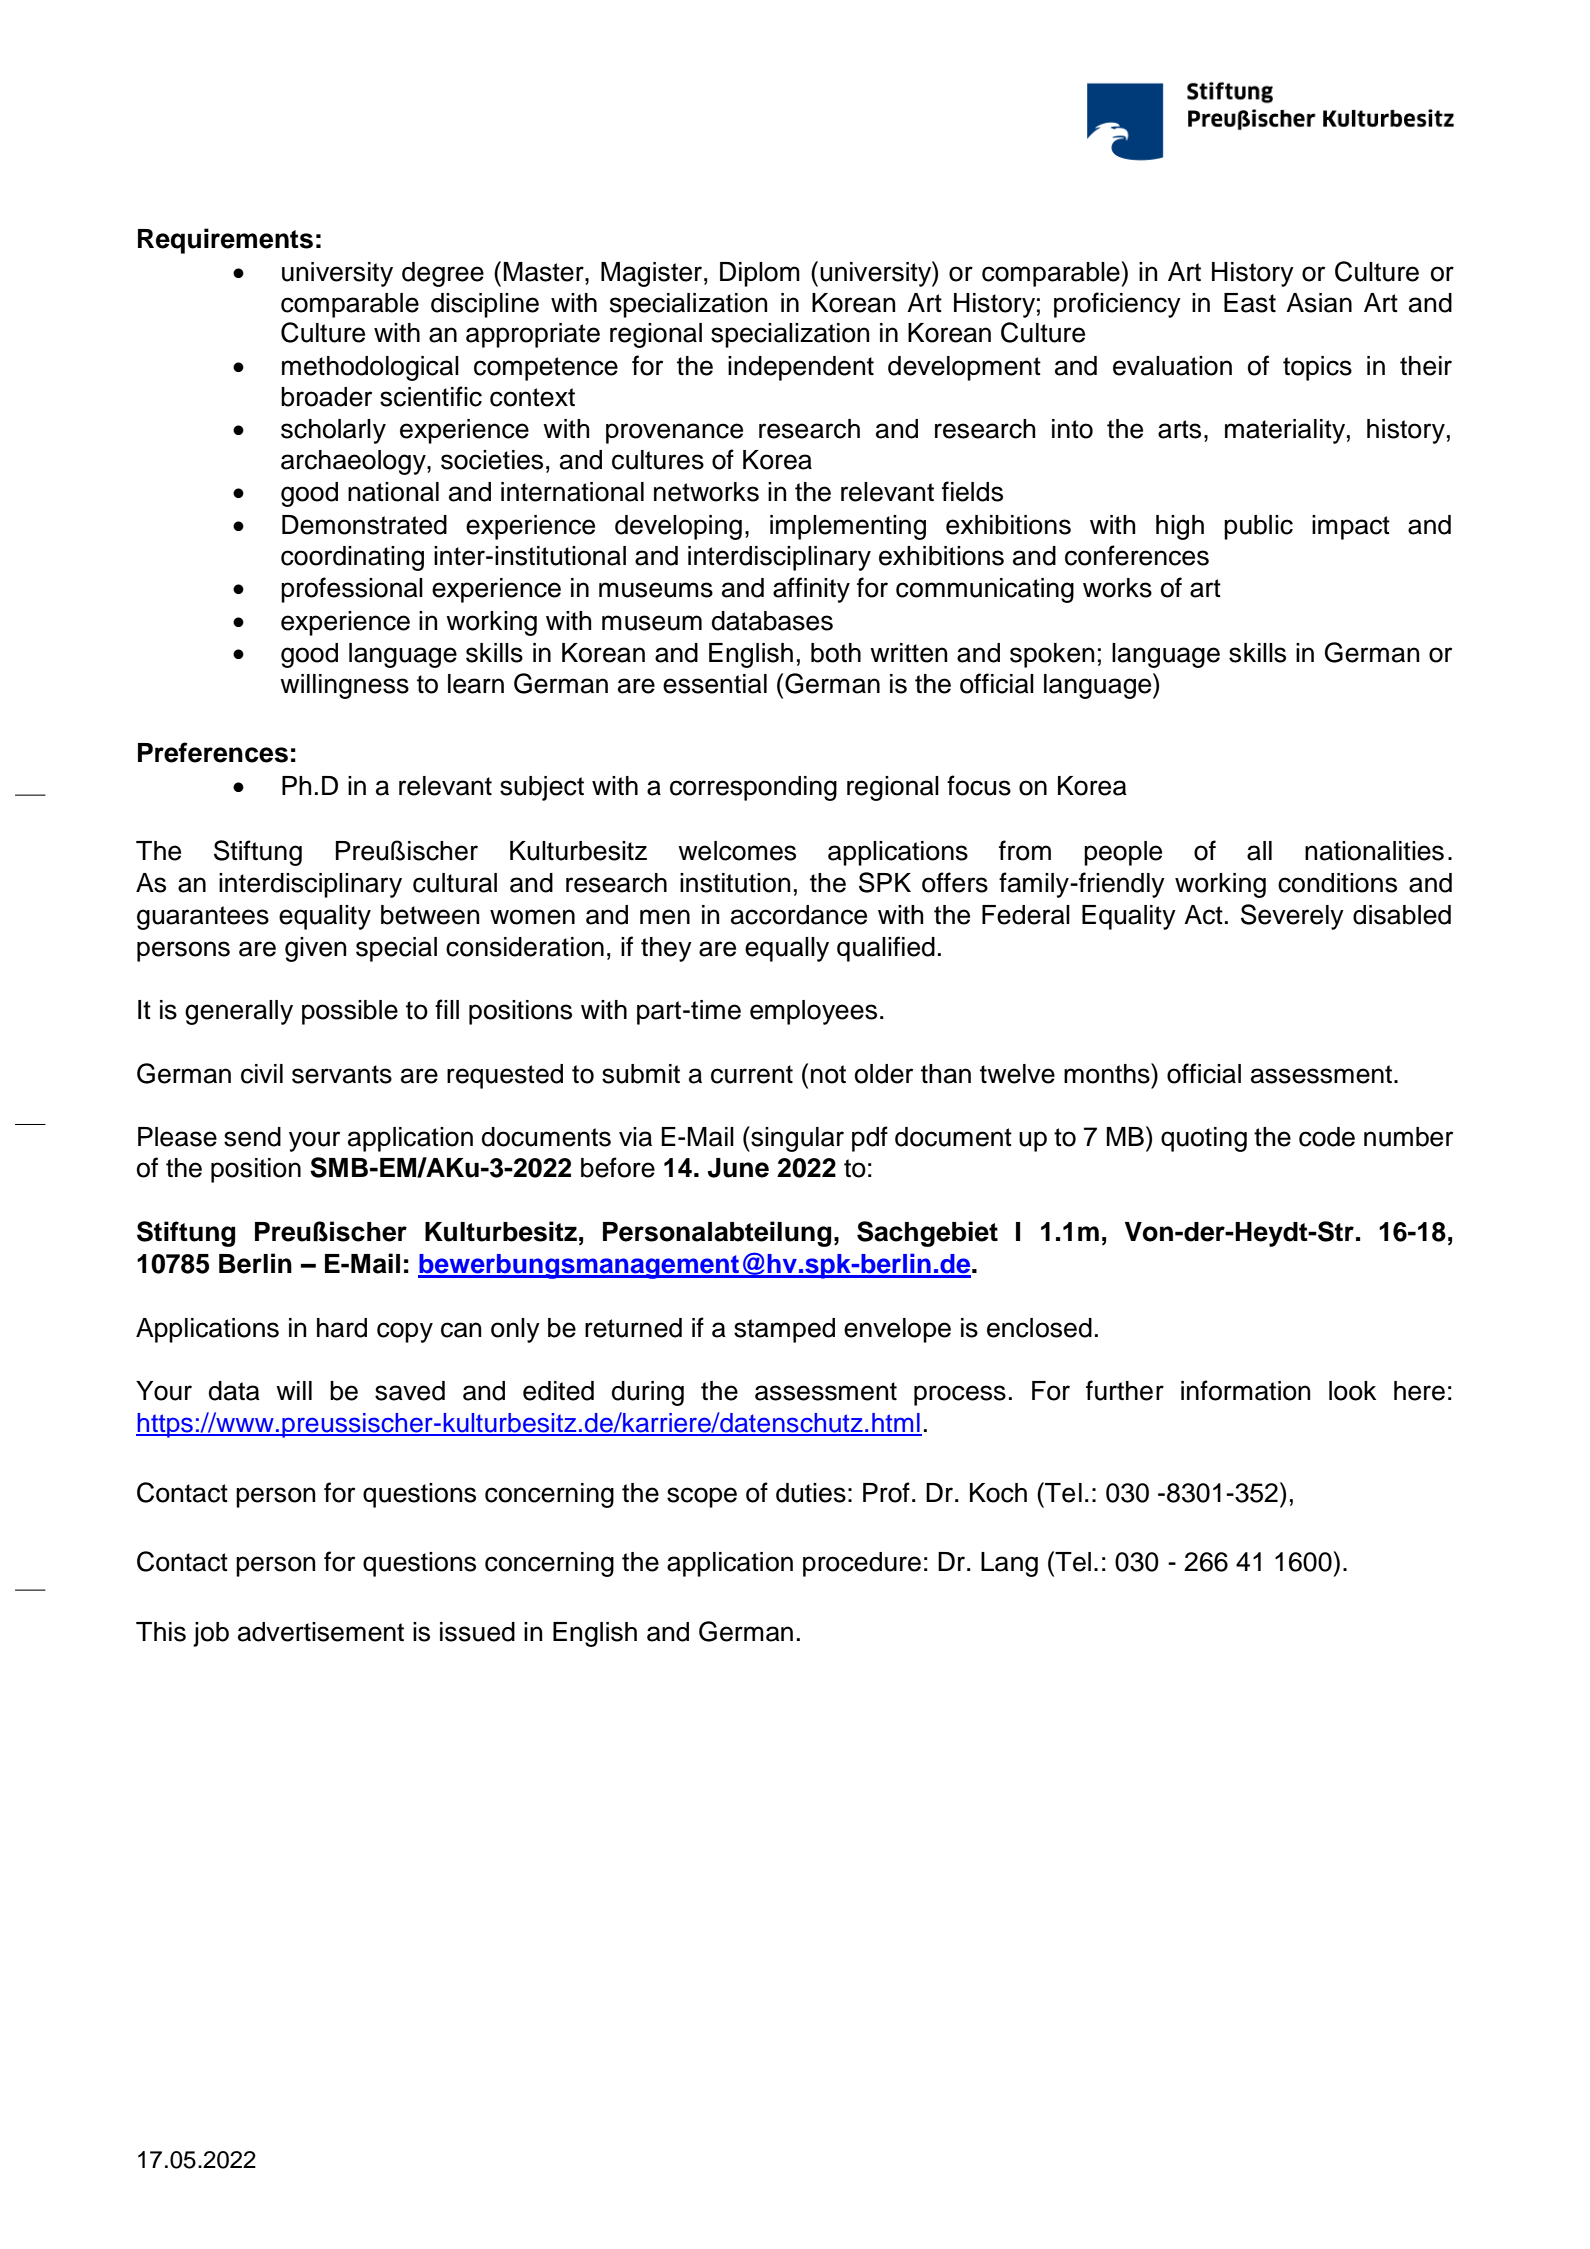  What do you see at coordinates (801, 368) in the screenshot?
I see `independent` at bounding box center [801, 368].
